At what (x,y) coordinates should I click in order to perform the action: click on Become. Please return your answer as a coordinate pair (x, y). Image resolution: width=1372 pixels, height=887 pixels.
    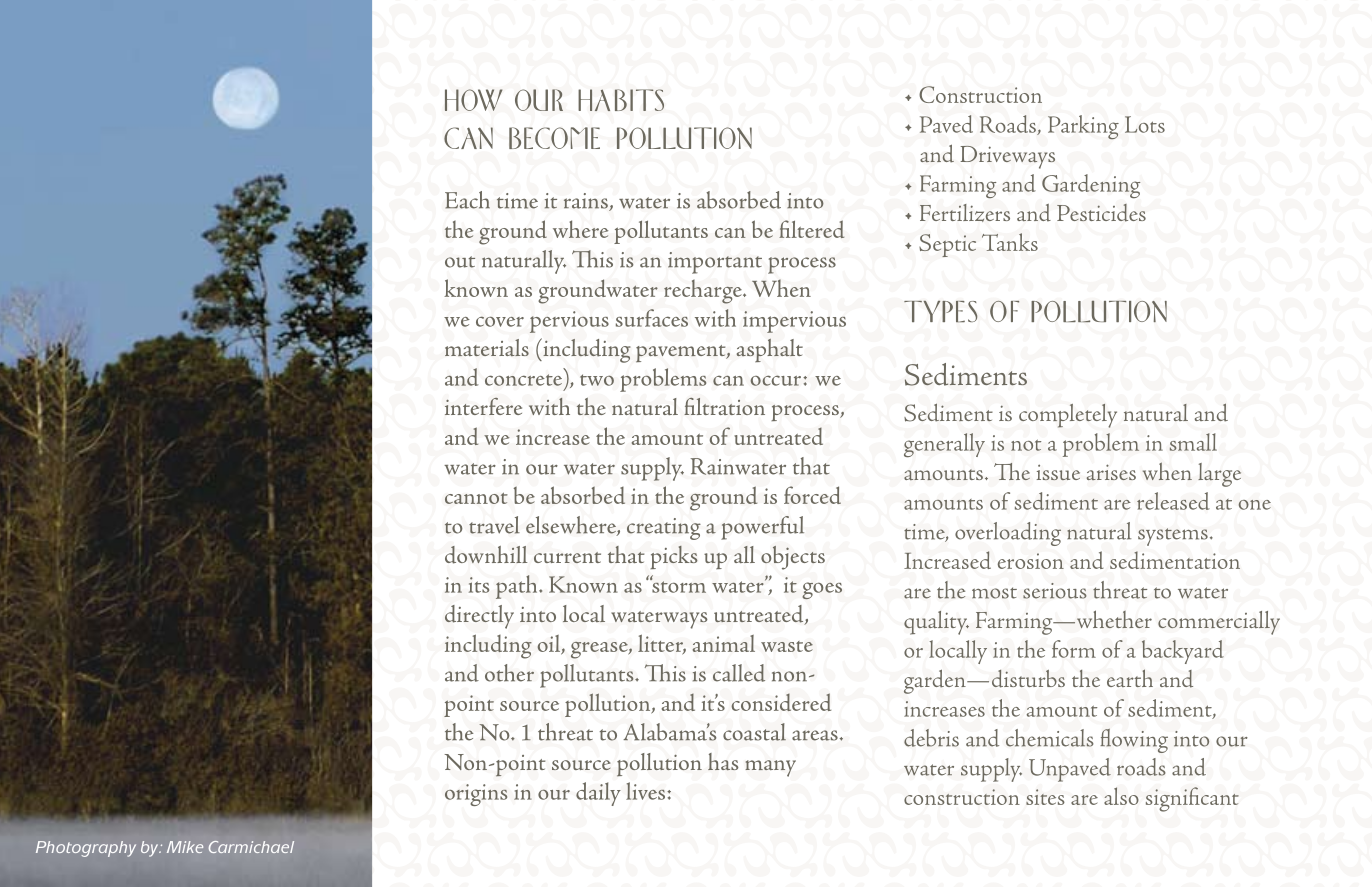
    Looking at the image, I should click on (554, 138).
